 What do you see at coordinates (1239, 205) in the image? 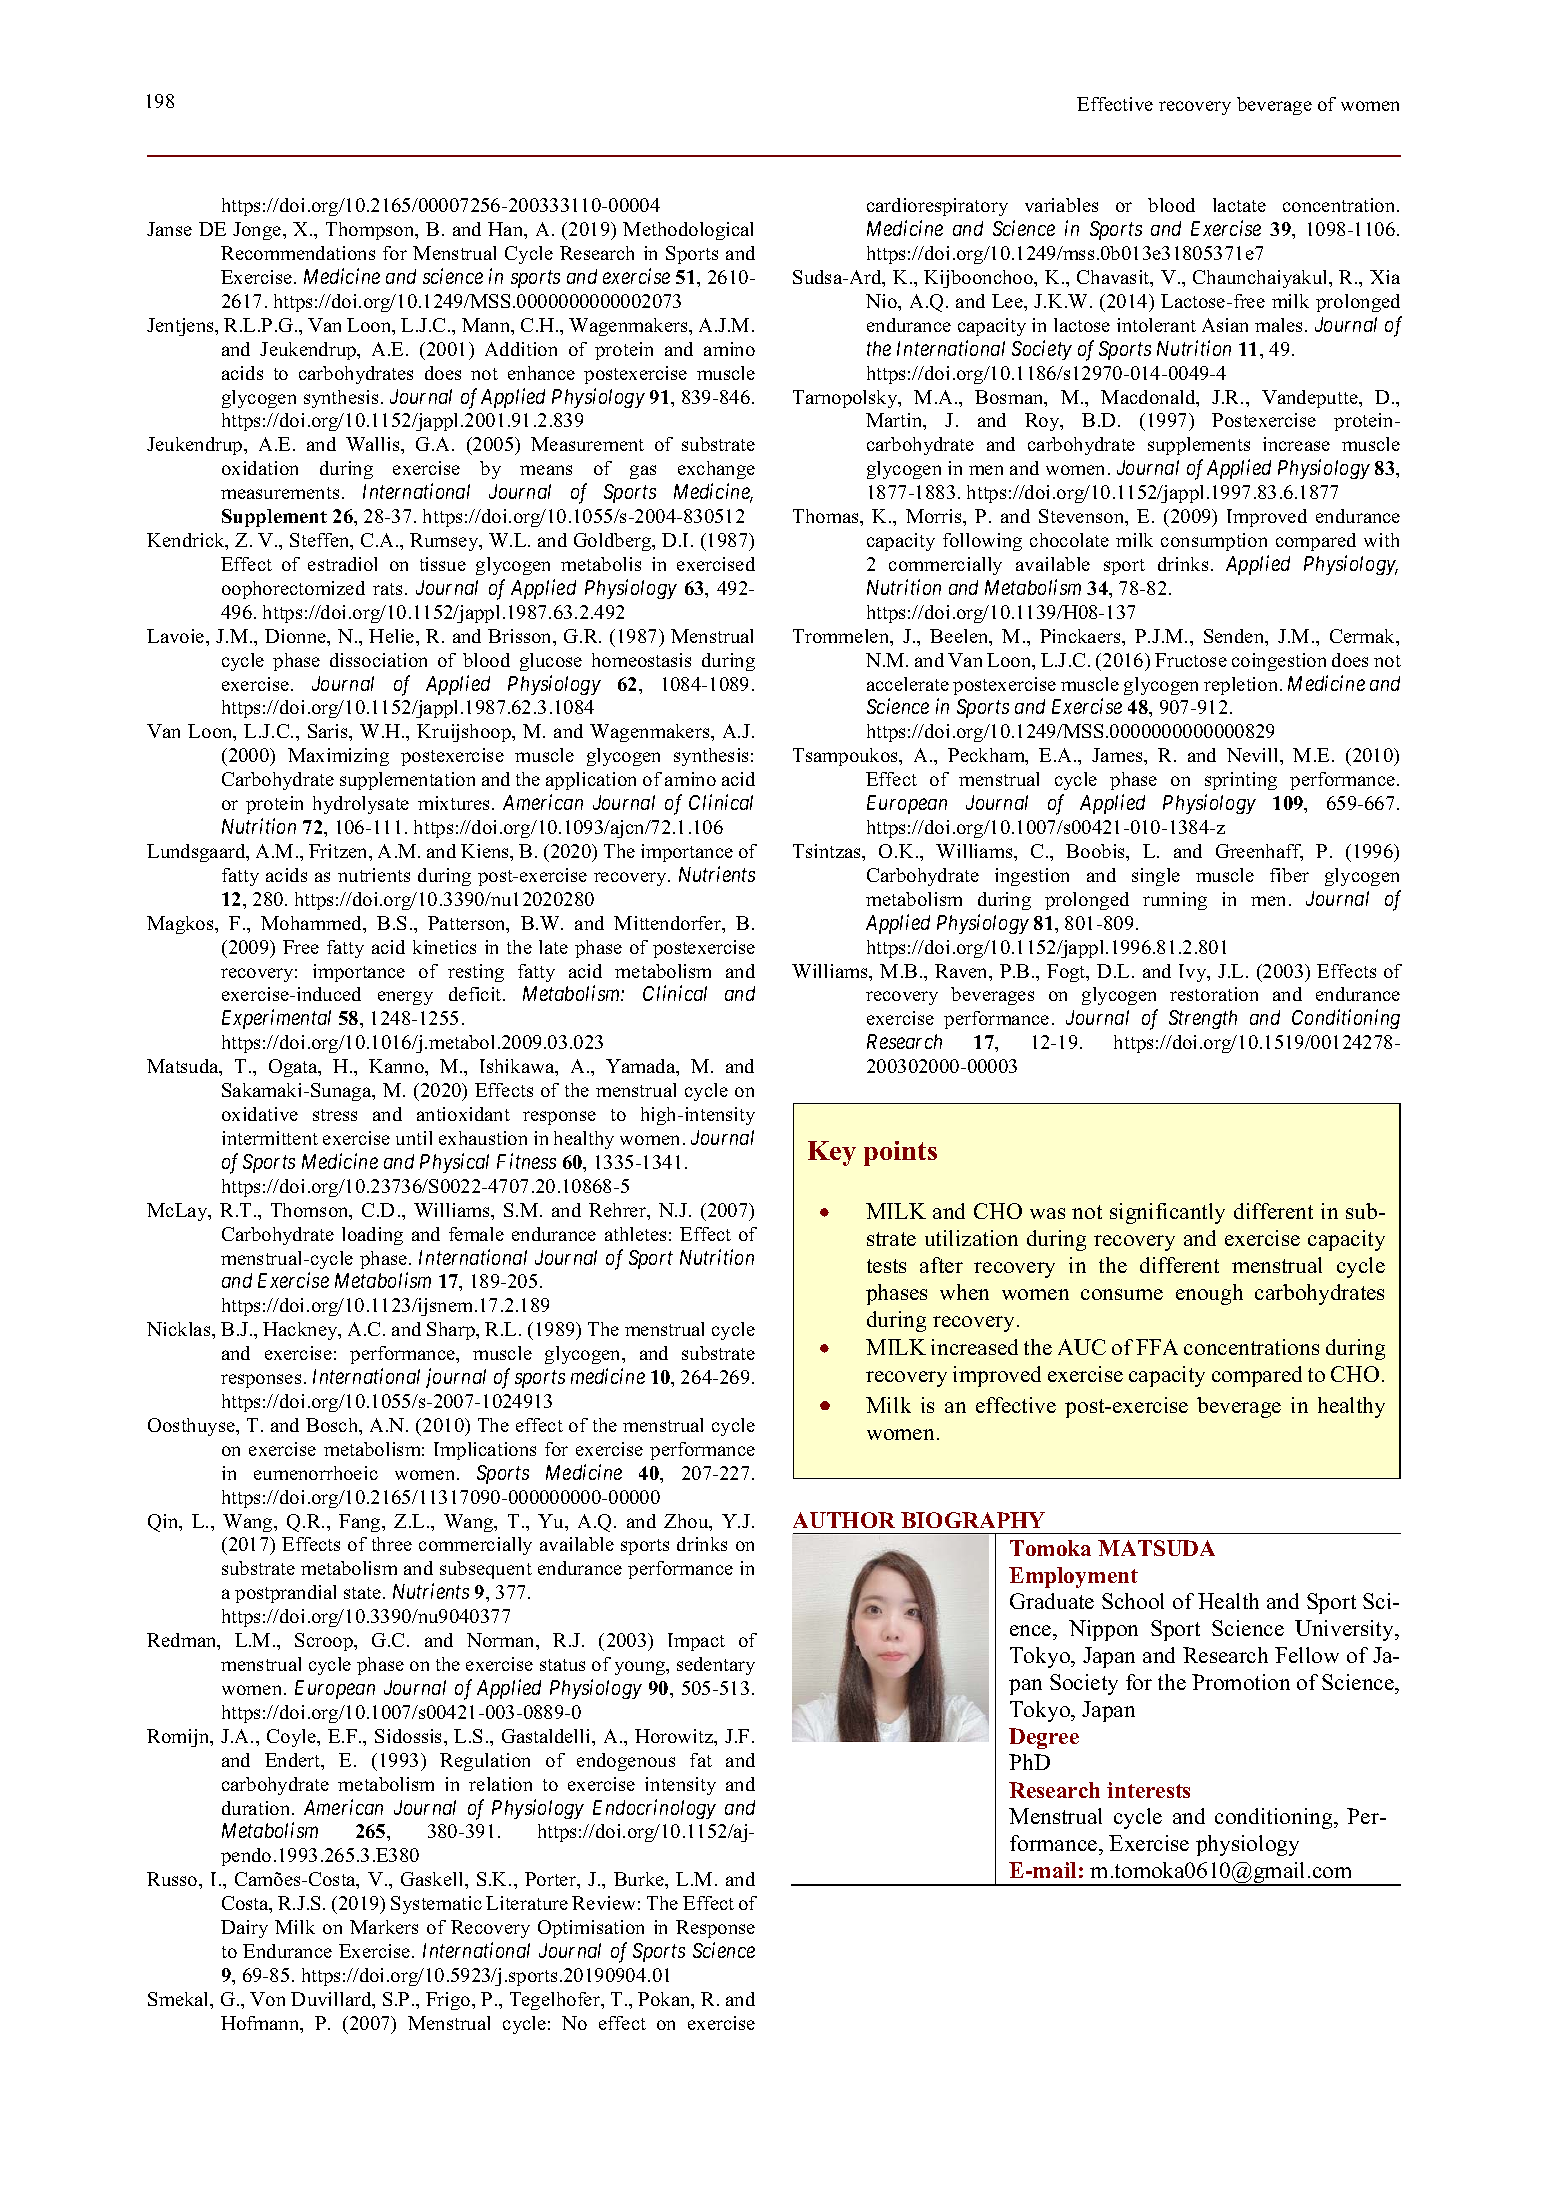
I see `lactate` at bounding box center [1239, 205].
